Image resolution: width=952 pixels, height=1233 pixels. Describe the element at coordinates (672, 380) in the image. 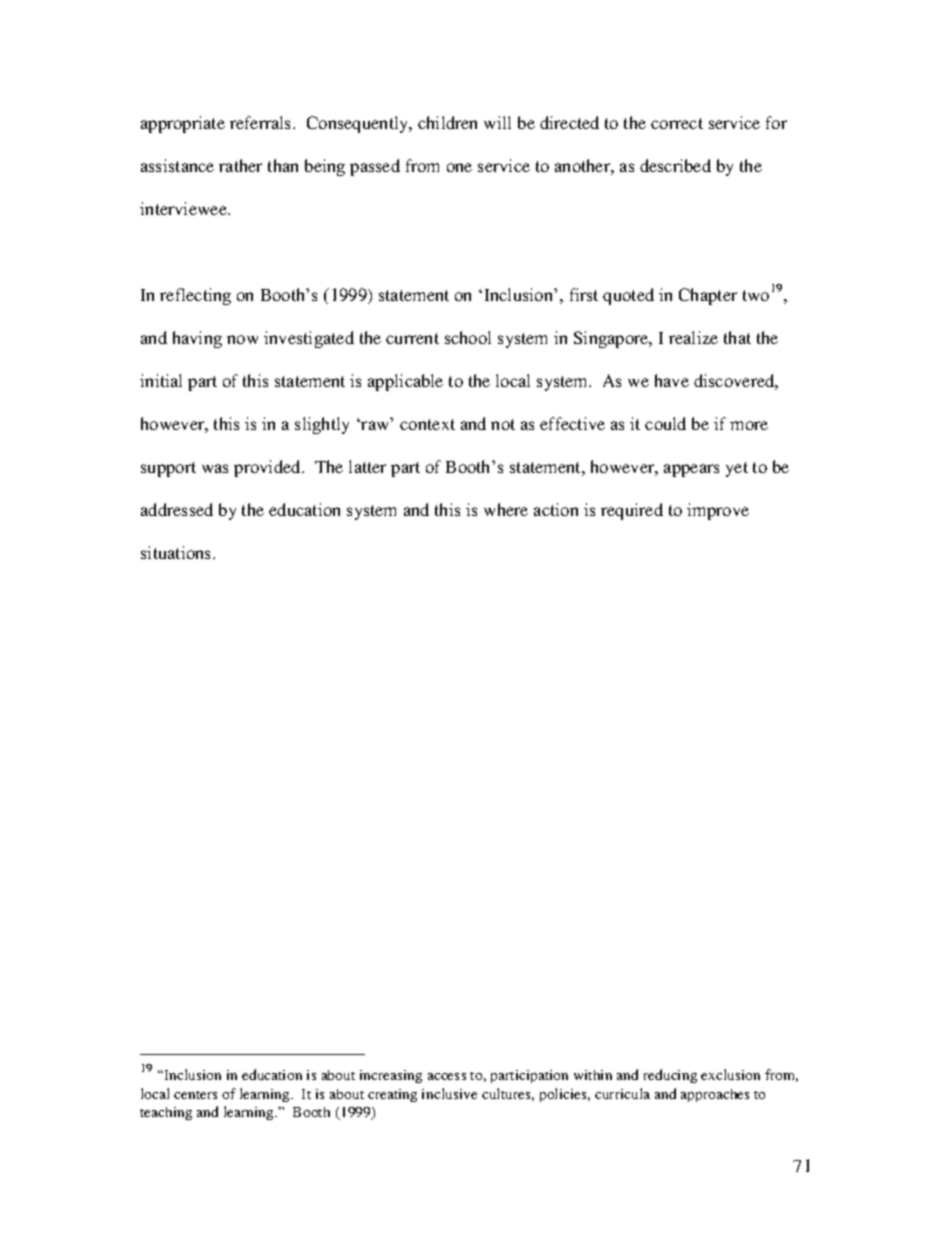

I see `have` at that location.
